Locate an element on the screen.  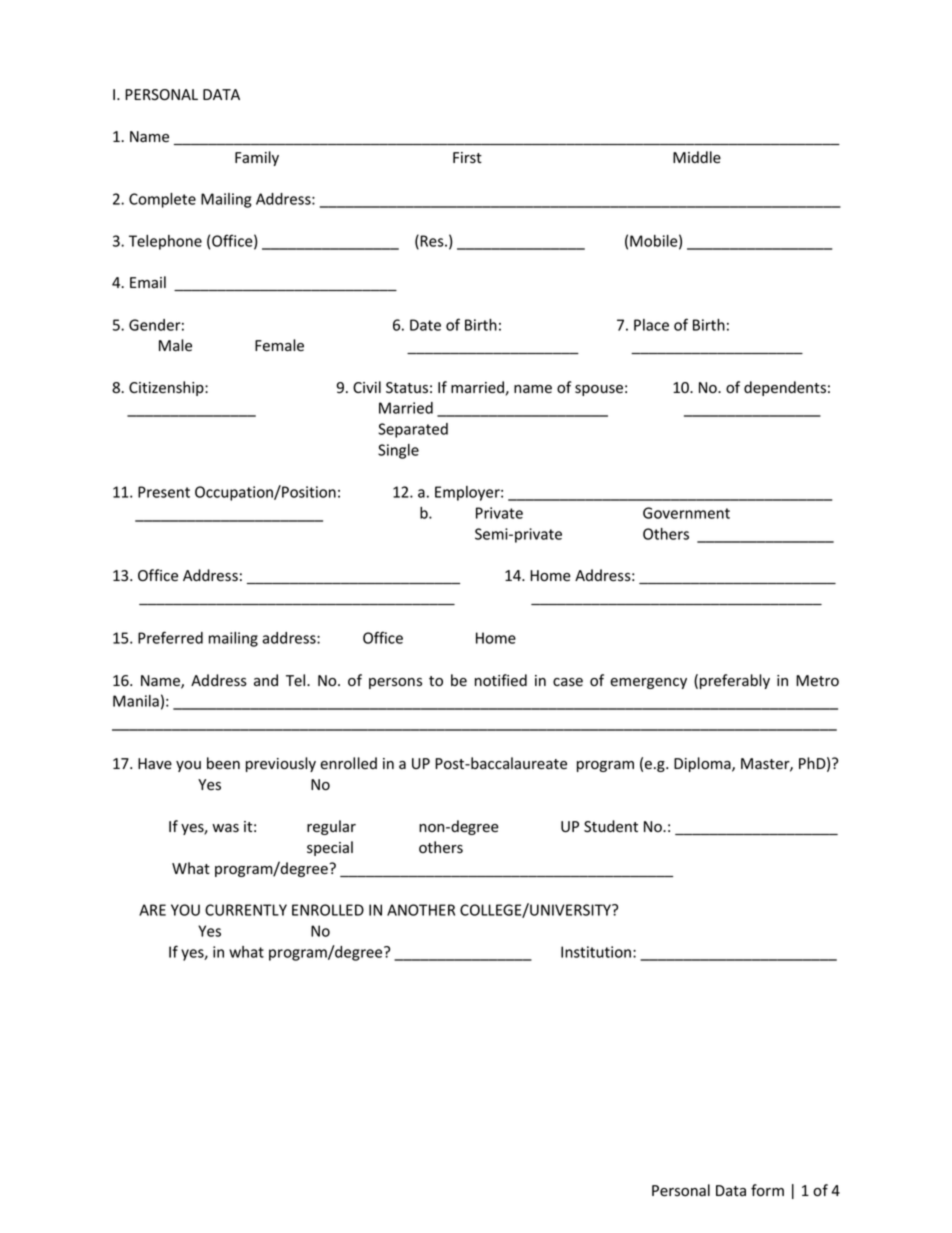
form is located at coordinates (767, 1190).
